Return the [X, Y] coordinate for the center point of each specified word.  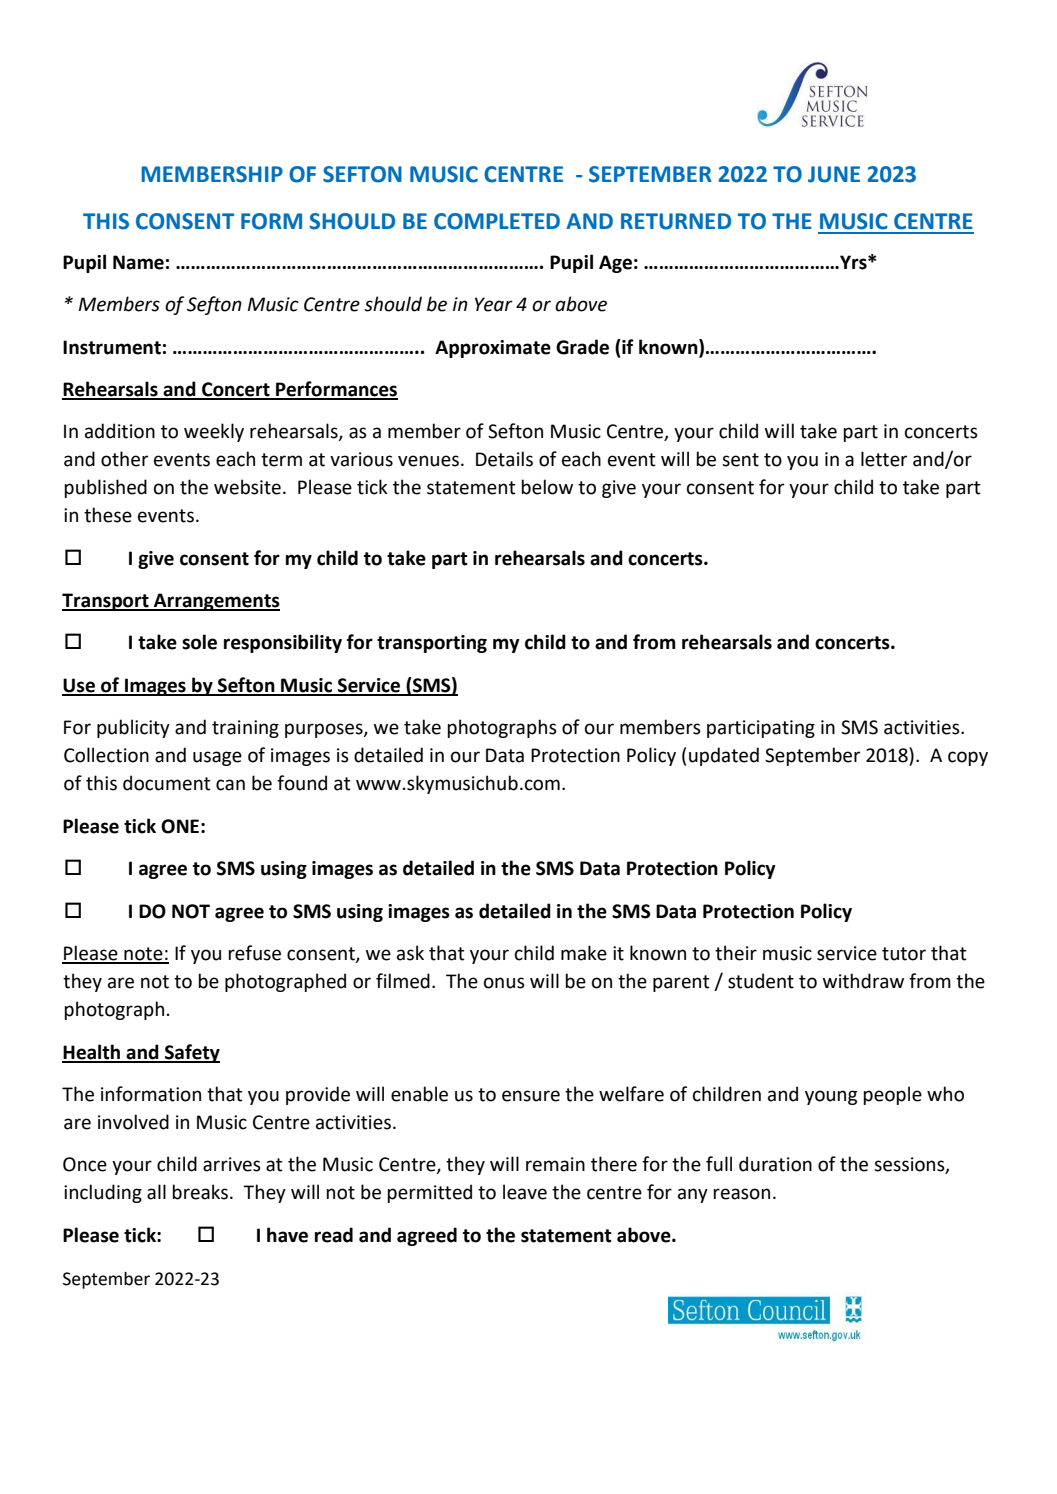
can [230, 785]
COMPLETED [497, 221]
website [247, 487]
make [584, 953]
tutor [904, 954]
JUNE [834, 174]
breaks [201, 1192]
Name [138, 262]
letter [884, 459]
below [547, 487]
